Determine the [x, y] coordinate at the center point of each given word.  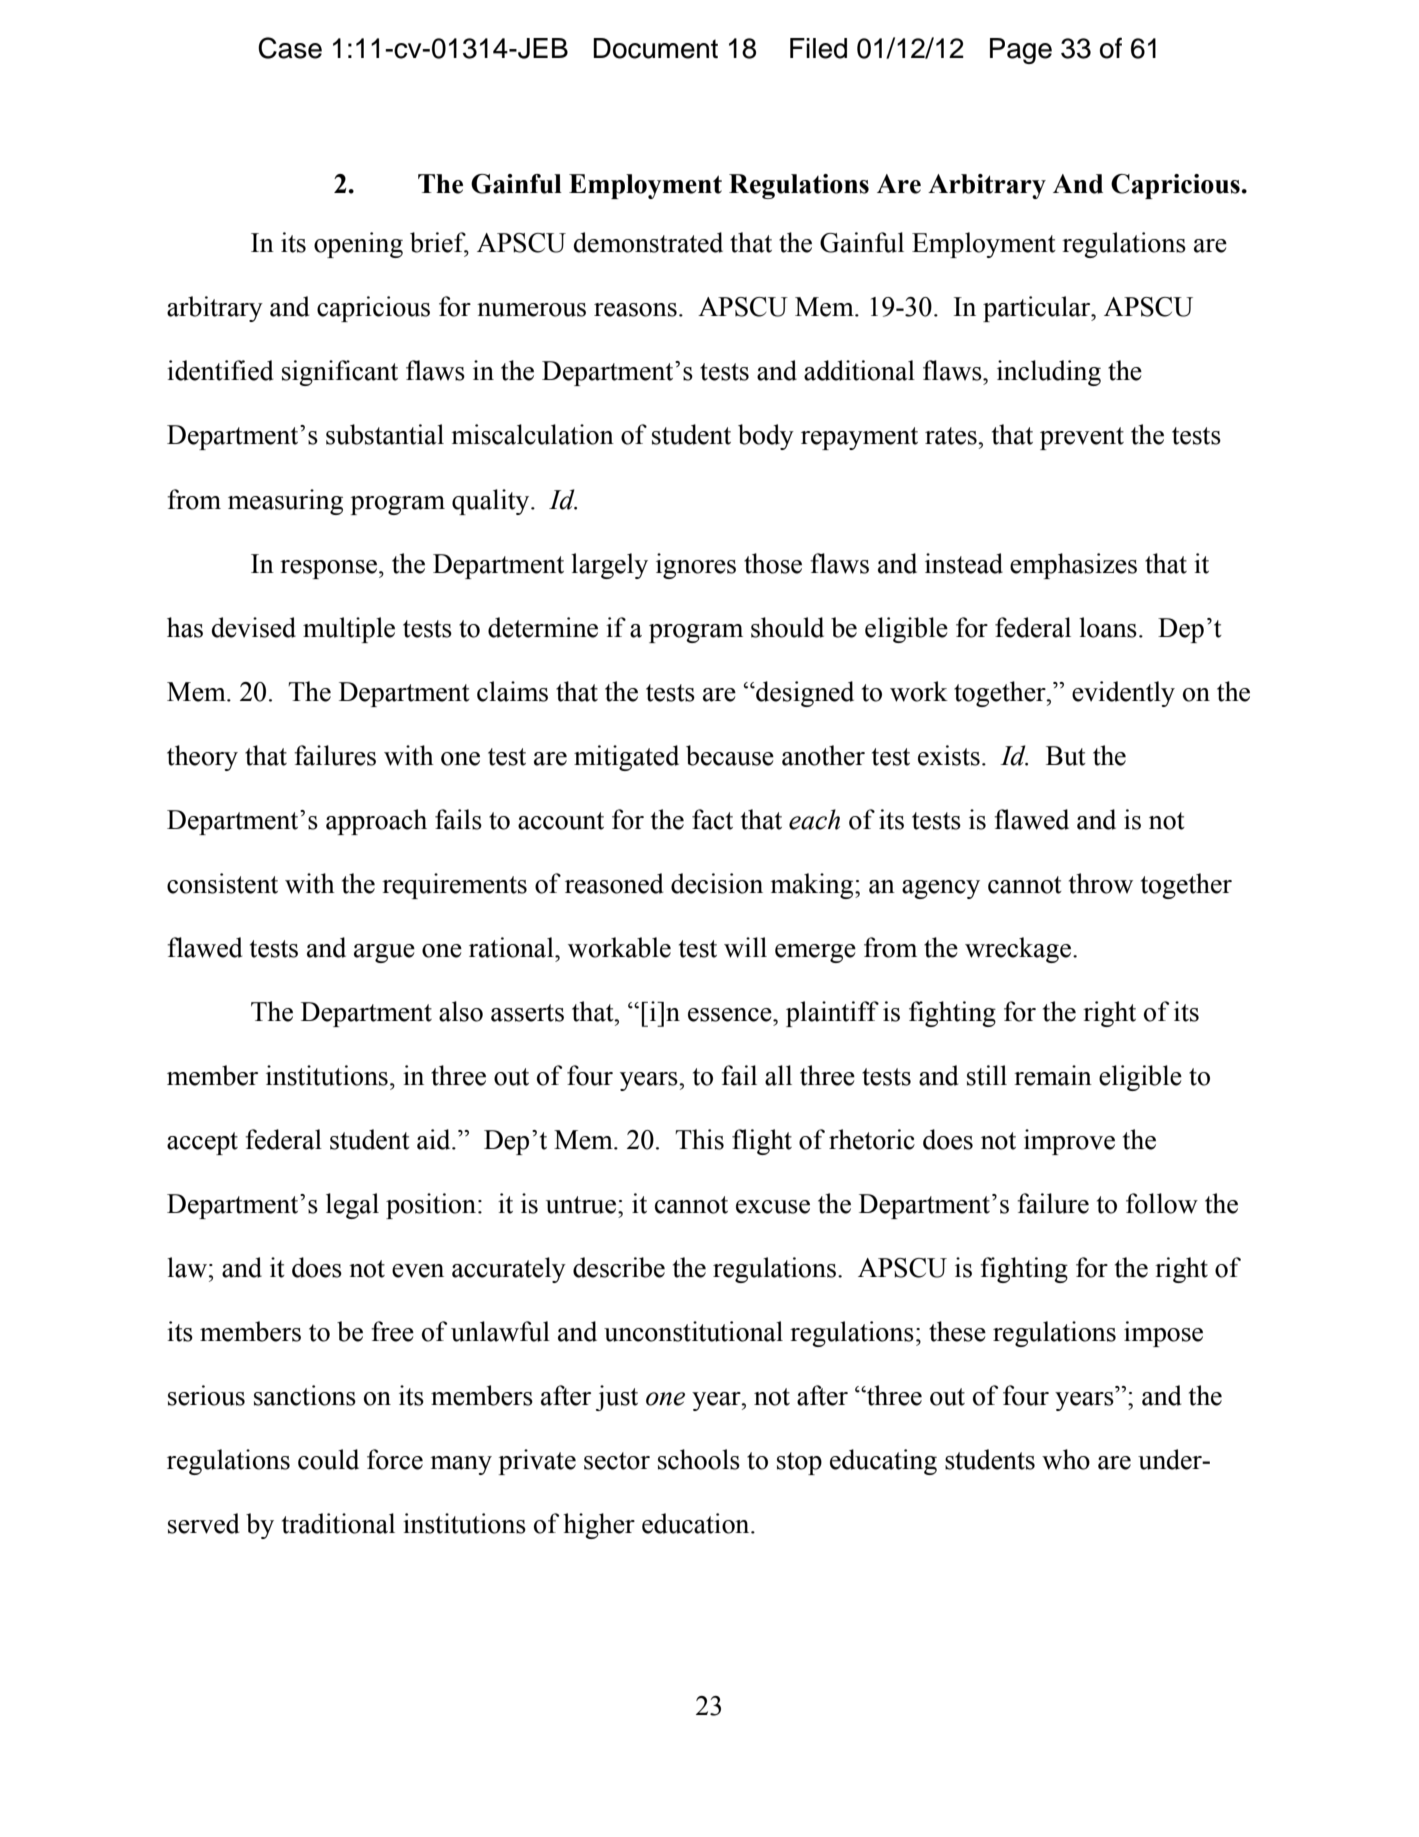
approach [376, 822]
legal [352, 1206]
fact [712, 819]
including [1049, 373]
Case [290, 48]
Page [1021, 51]
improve [1069, 1142]
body [766, 437]
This [699, 1139]
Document [655, 48]
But [1066, 756]
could [328, 1459]
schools [699, 1459]
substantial [385, 434]
